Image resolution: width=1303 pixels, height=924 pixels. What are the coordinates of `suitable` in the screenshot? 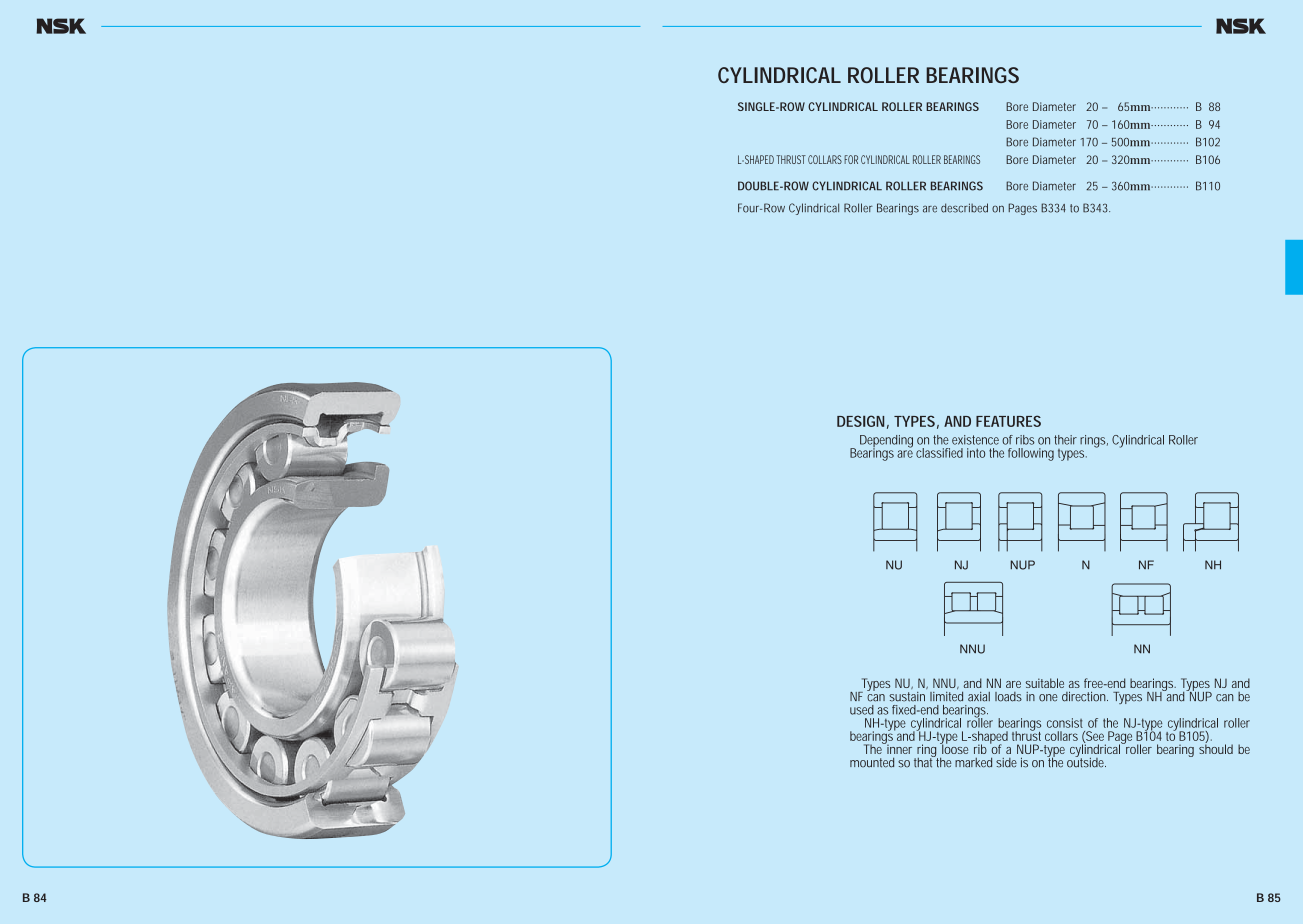 It's located at (1045, 683).
